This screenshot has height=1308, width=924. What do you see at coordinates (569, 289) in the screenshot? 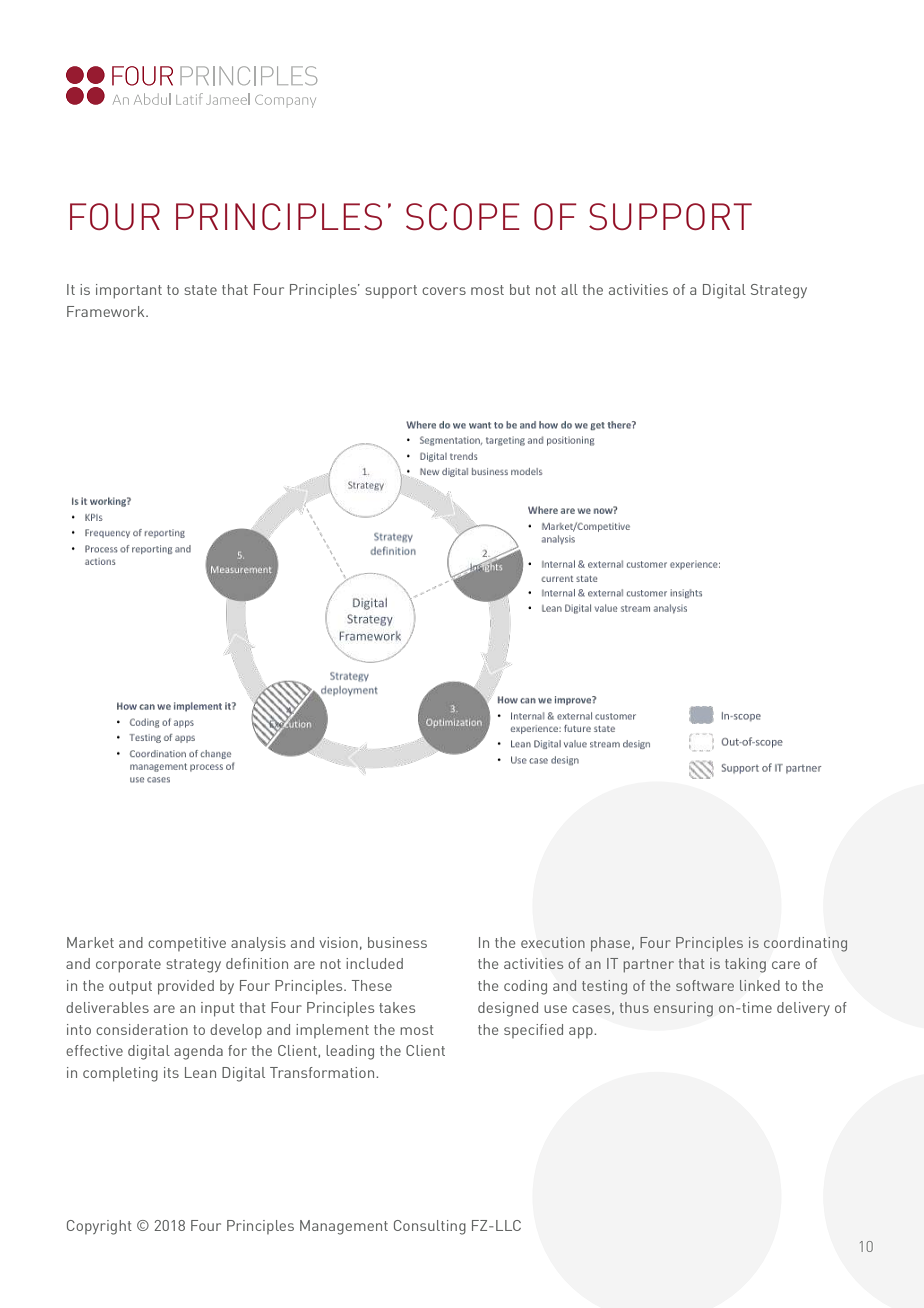
I see `all` at bounding box center [569, 289].
